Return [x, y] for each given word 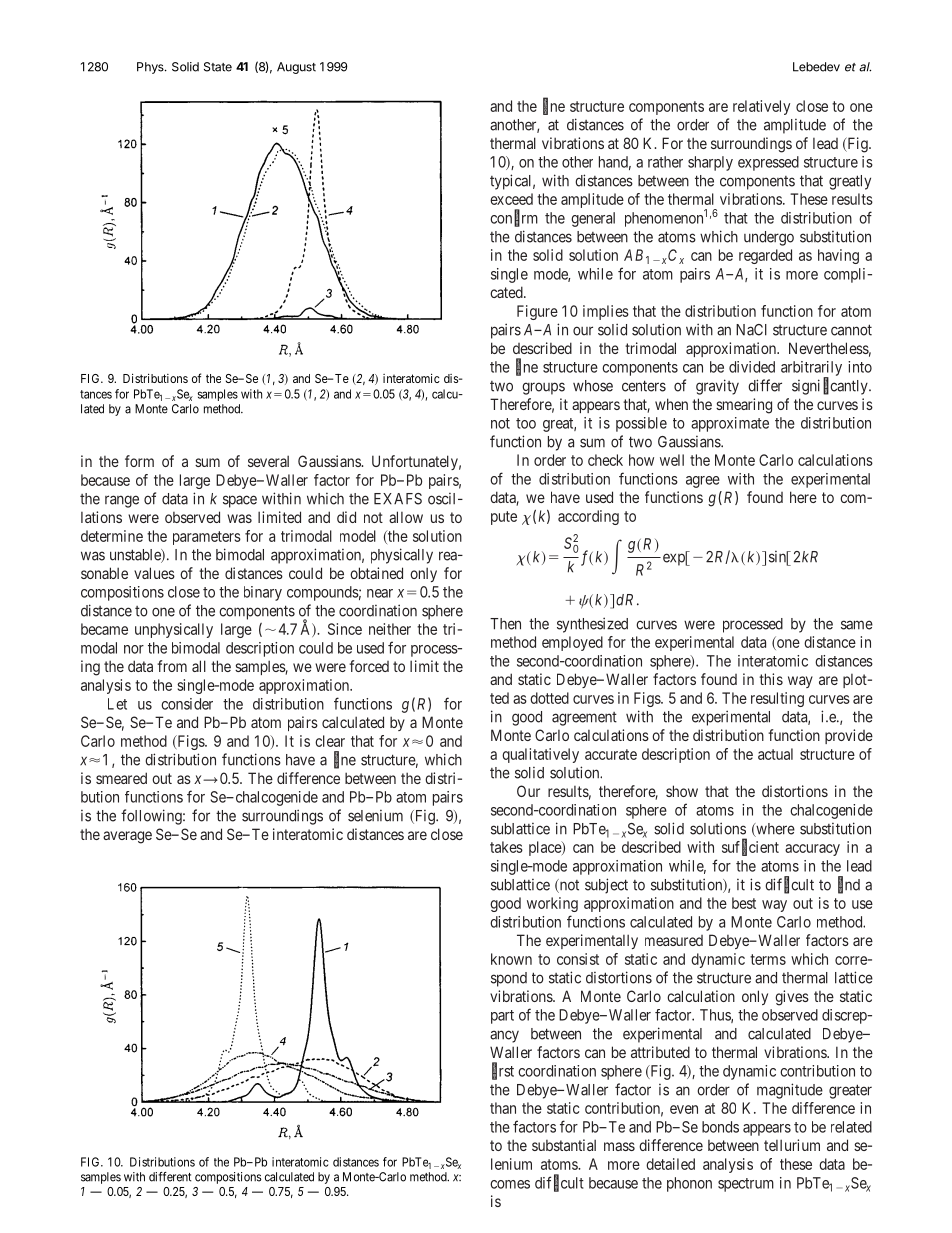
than [503, 1108]
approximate [730, 424]
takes [506, 847]
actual [775, 754]
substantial [564, 1145]
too [526, 423]
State [218, 67]
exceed [511, 199]
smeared [121, 778]
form [139, 461]
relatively [761, 107]
